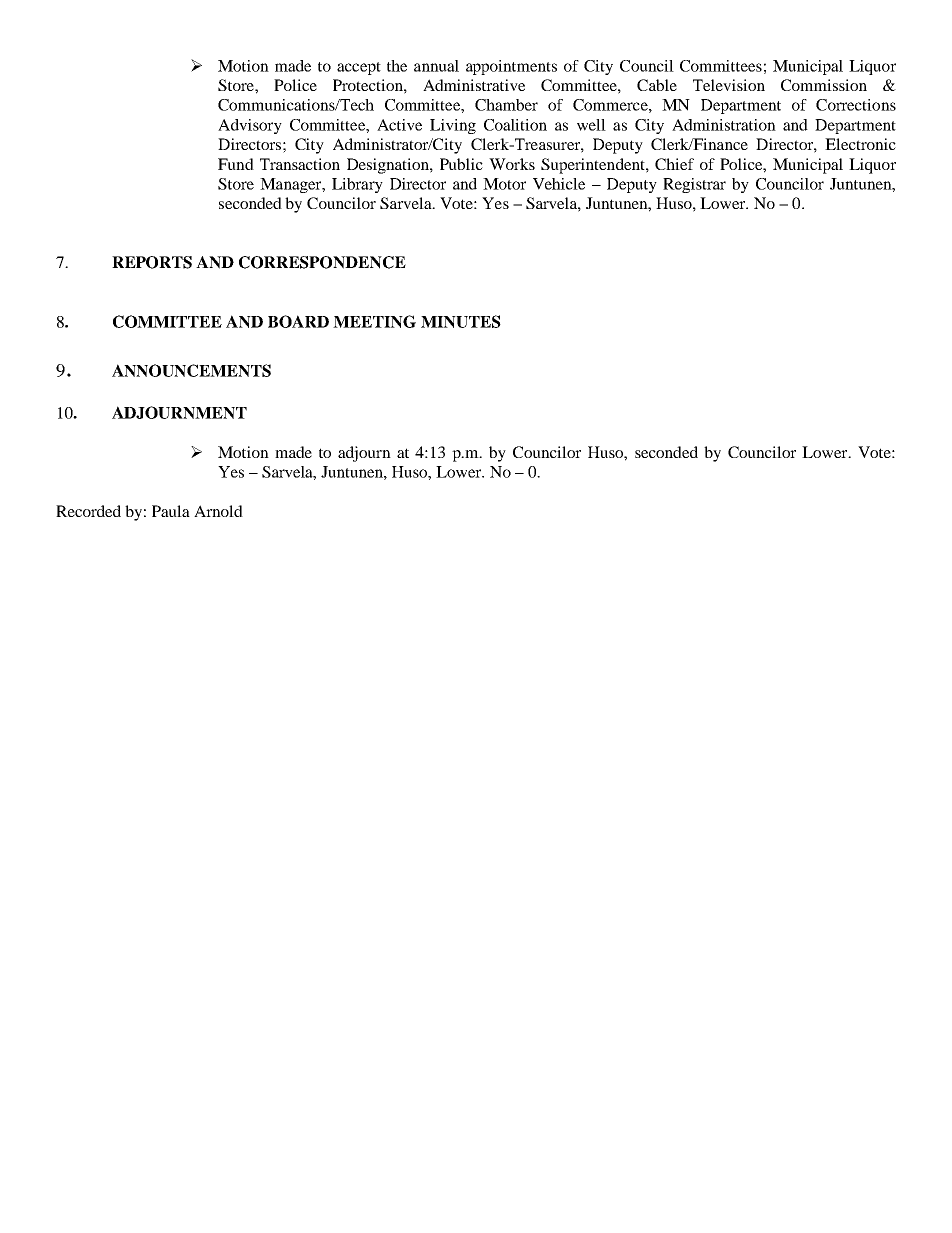 The image size is (952, 1233). I want to click on Television, so click(729, 85).
